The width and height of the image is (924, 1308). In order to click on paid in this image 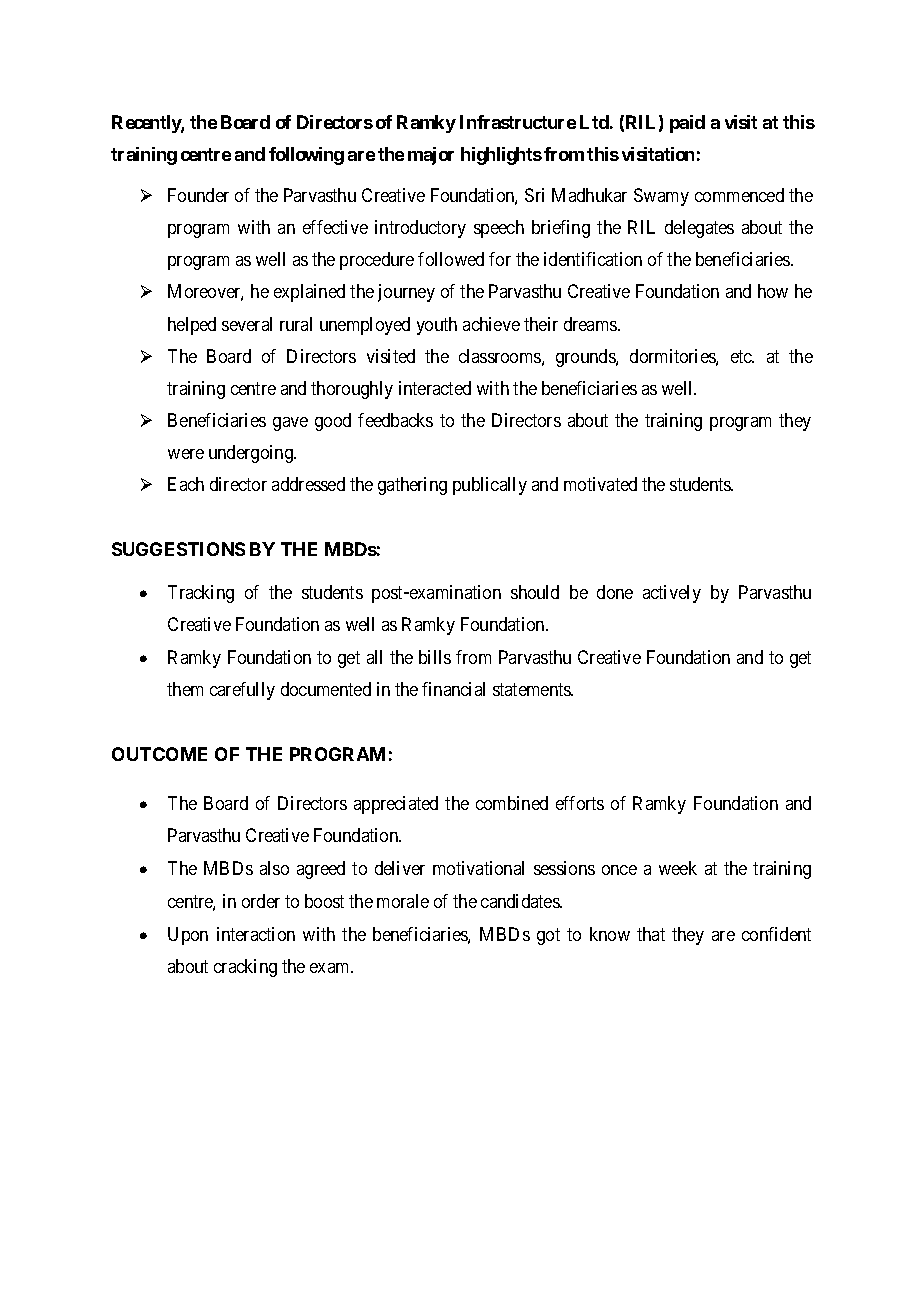, I will do `click(687, 124)`.
